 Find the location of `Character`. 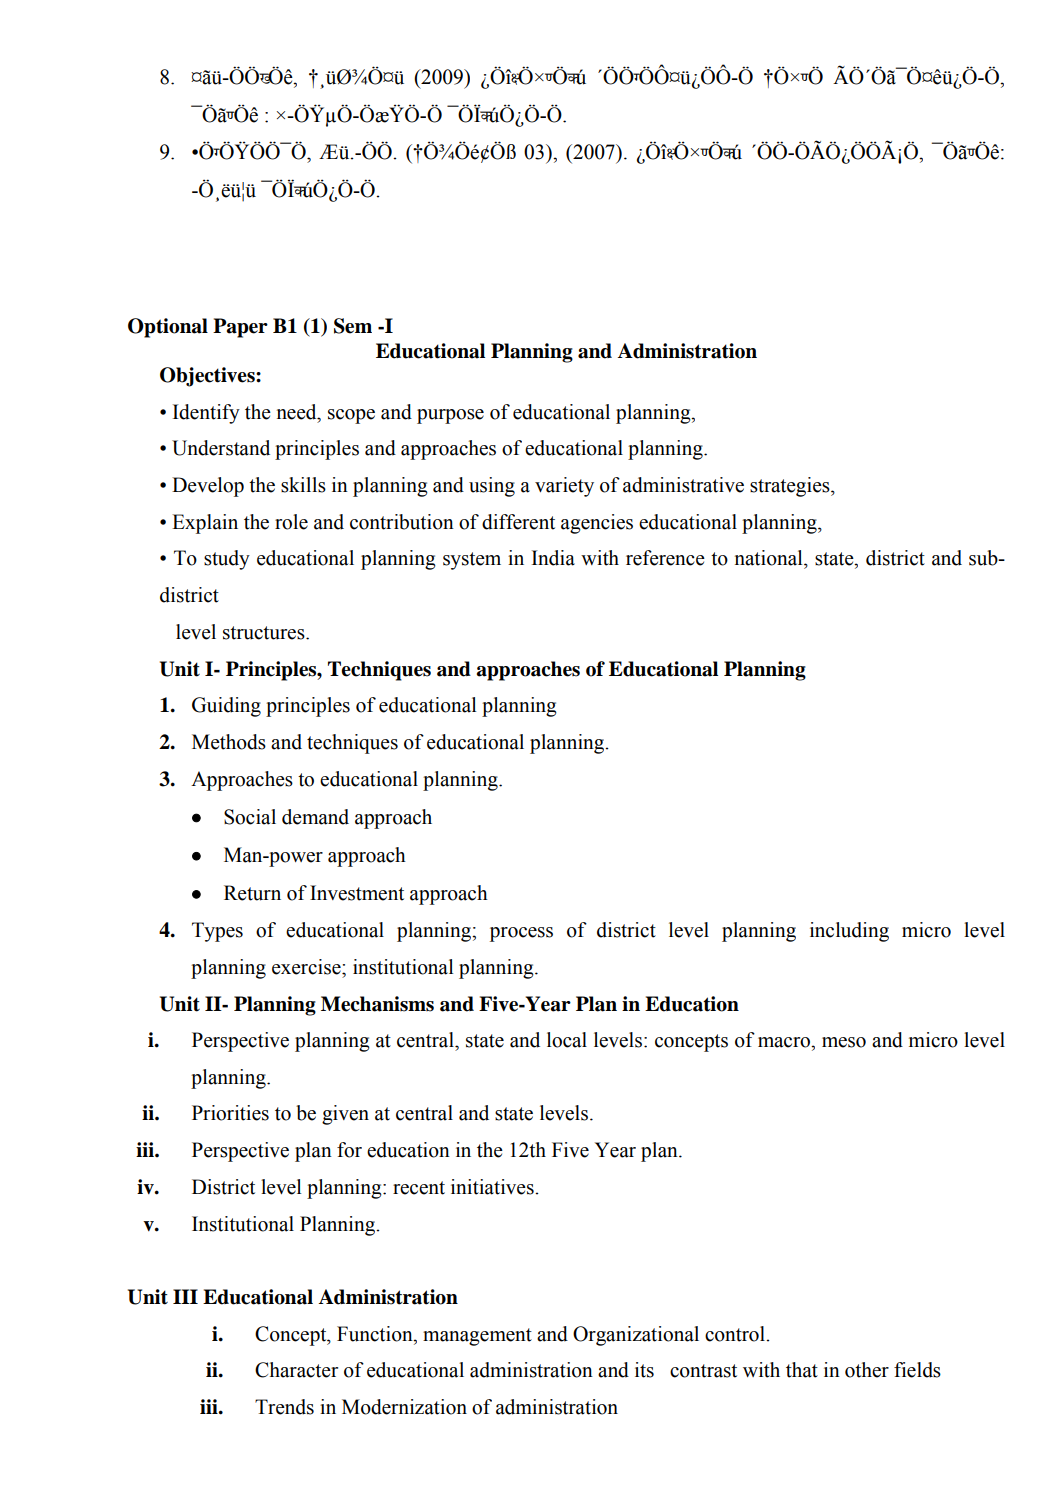

Character is located at coordinates (296, 1370).
